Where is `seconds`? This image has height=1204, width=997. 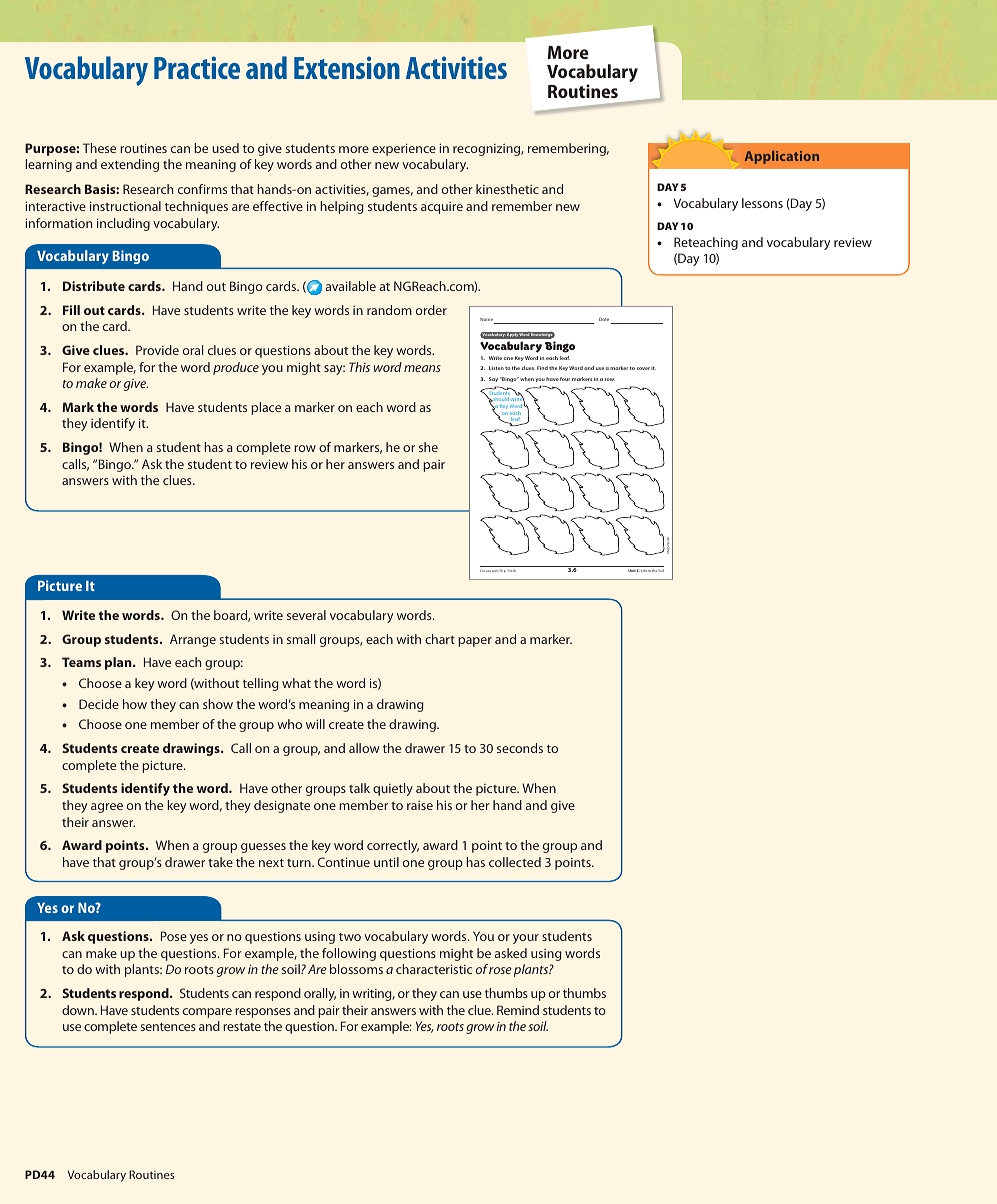
seconds is located at coordinates (520, 748).
